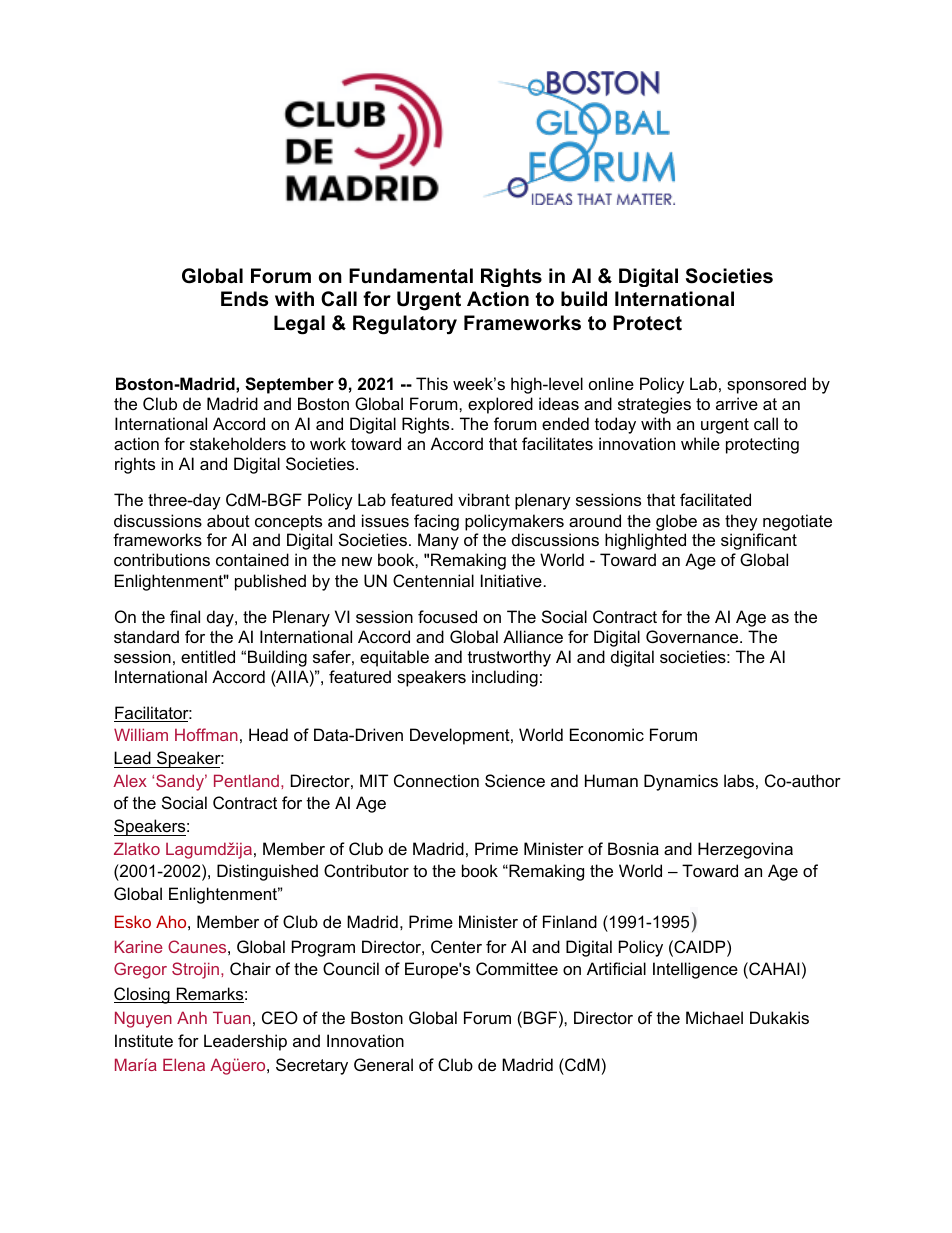 The width and height of the screenshot is (952, 1233). What do you see at coordinates (456, 946) in the screenshot?
I see `Center` at bounding box center [456, 946].
